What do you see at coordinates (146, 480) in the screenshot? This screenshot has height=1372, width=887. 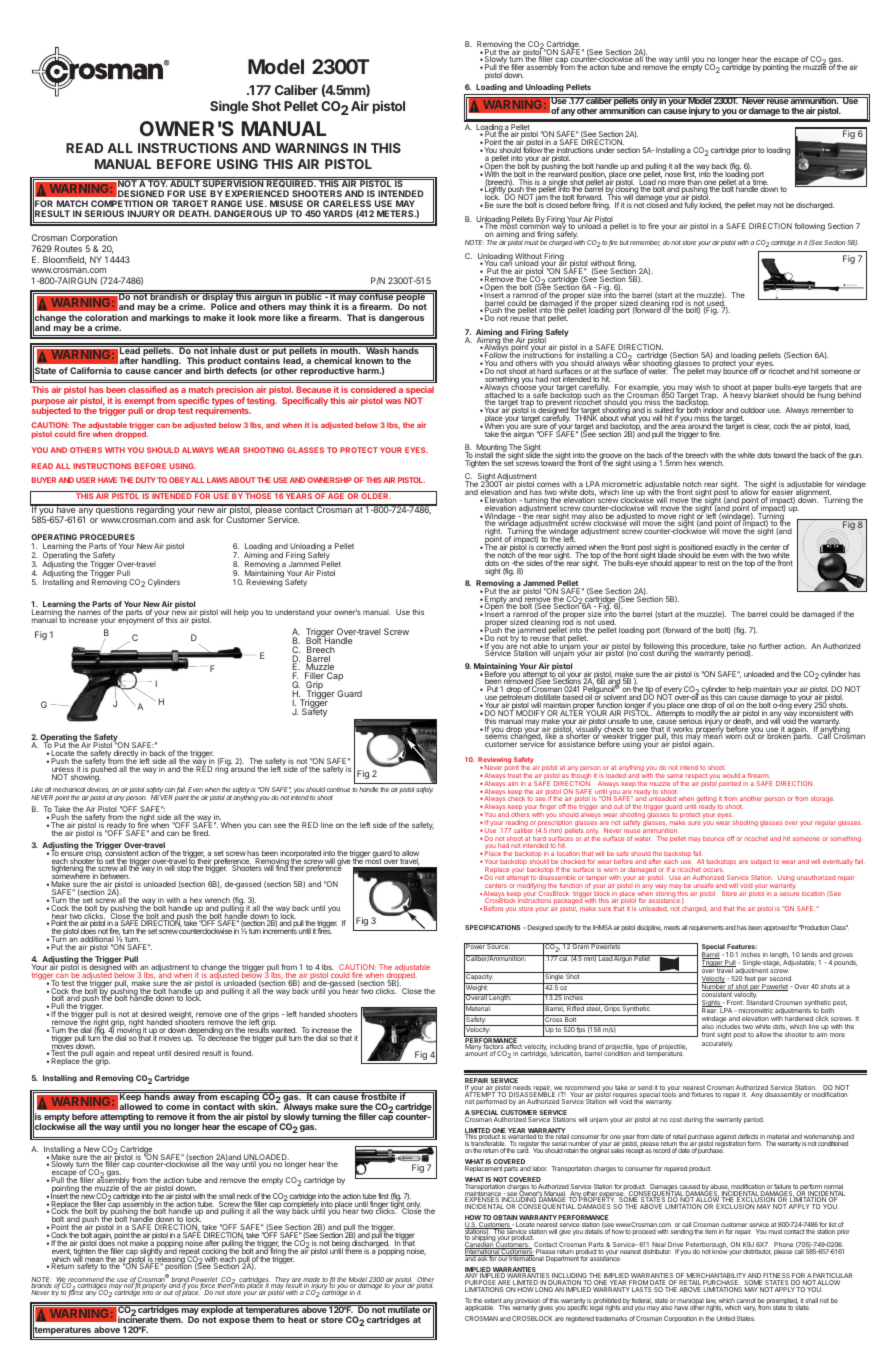 I see `DUTY` at bounding box center [146, 480].
